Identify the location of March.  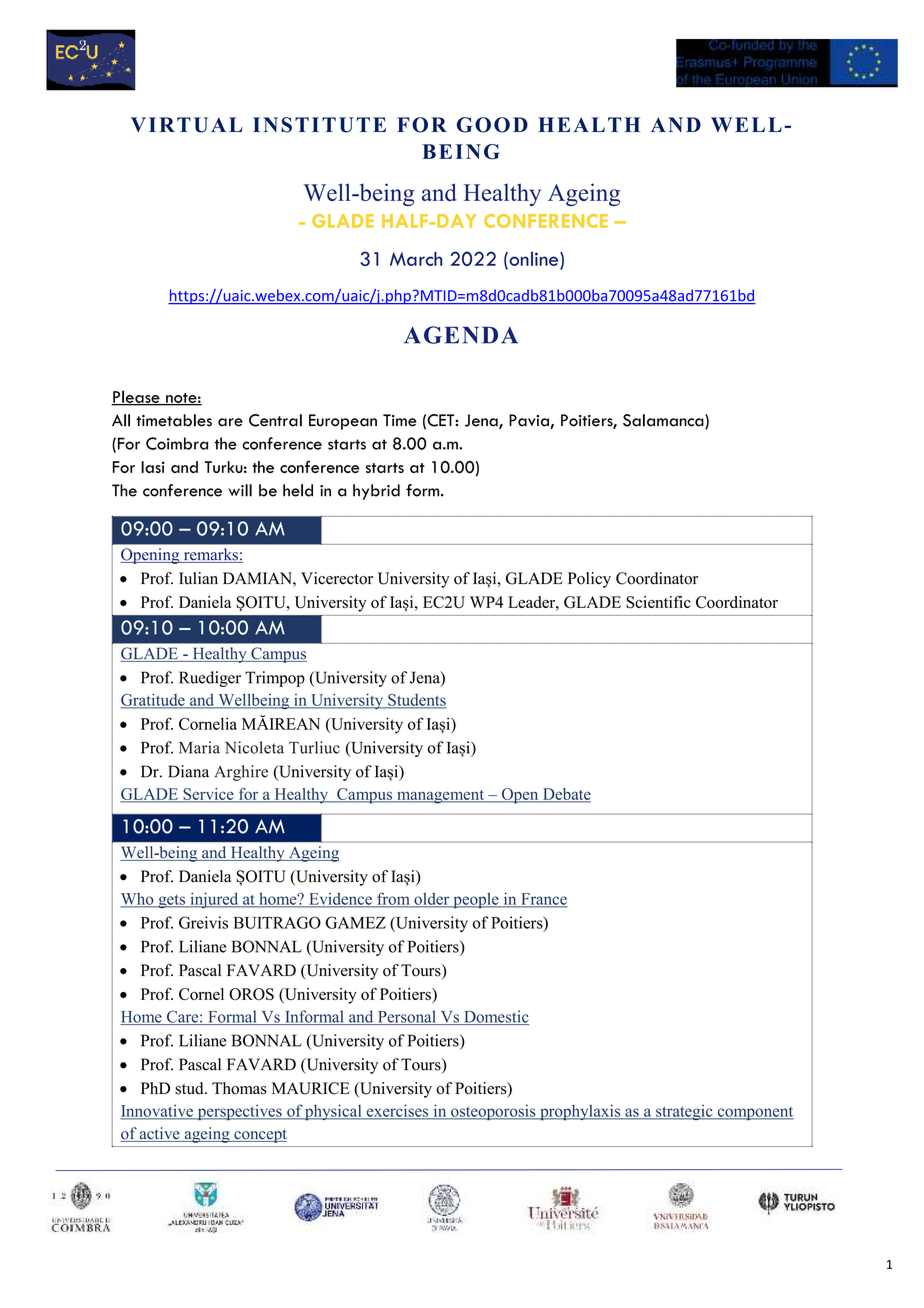
(416, 259).
